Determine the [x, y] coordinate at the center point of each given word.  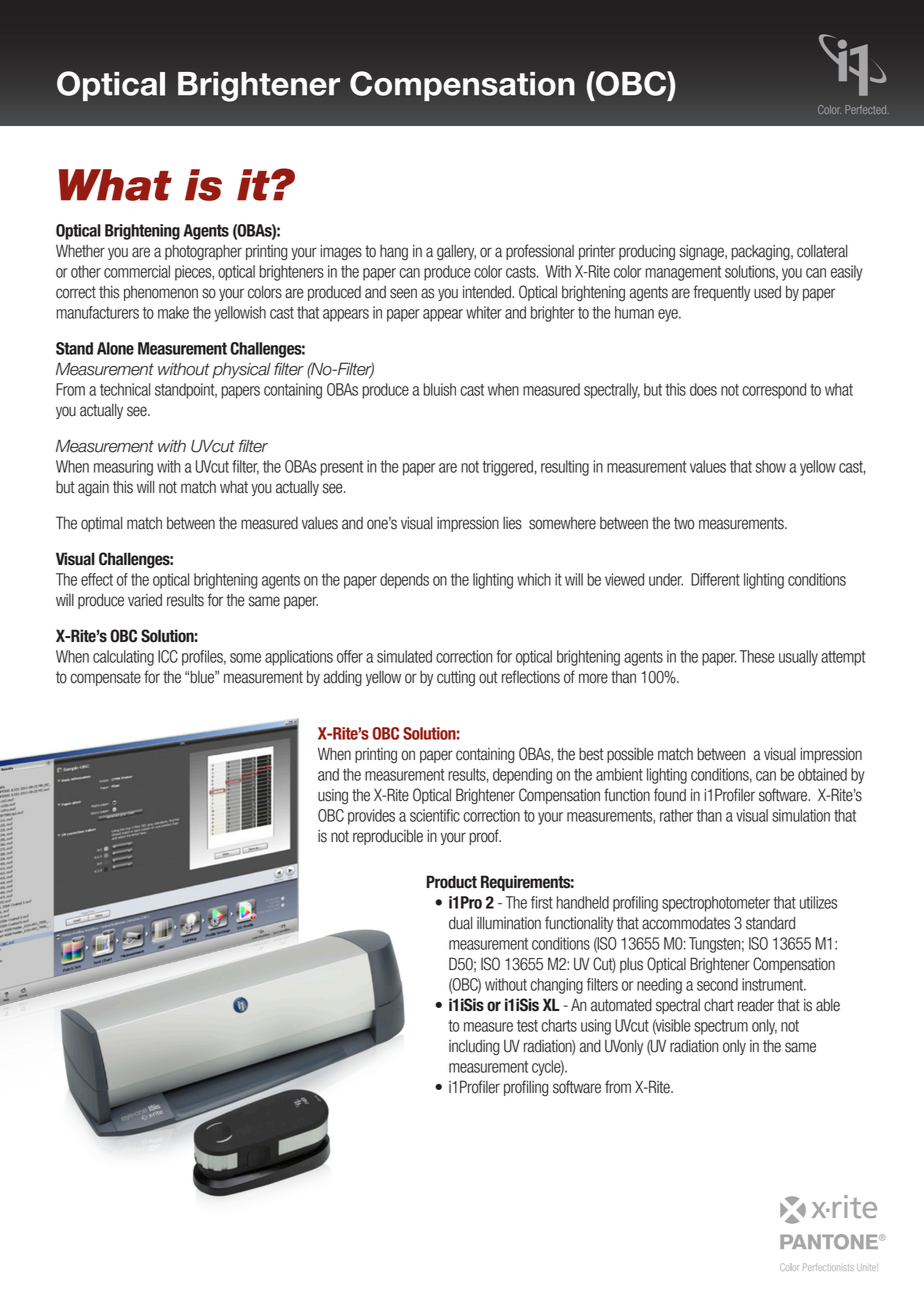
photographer [203, 253]
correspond [774, 391]
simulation [801, 815]
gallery [456, 253]
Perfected [867, 109]
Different [715, 579]
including [474, 1047]
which [534, 579]
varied [145, 600]
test [527, 1026]
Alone [115, 348]
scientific [435, 815]
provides [371, 817]
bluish [439, 389]
